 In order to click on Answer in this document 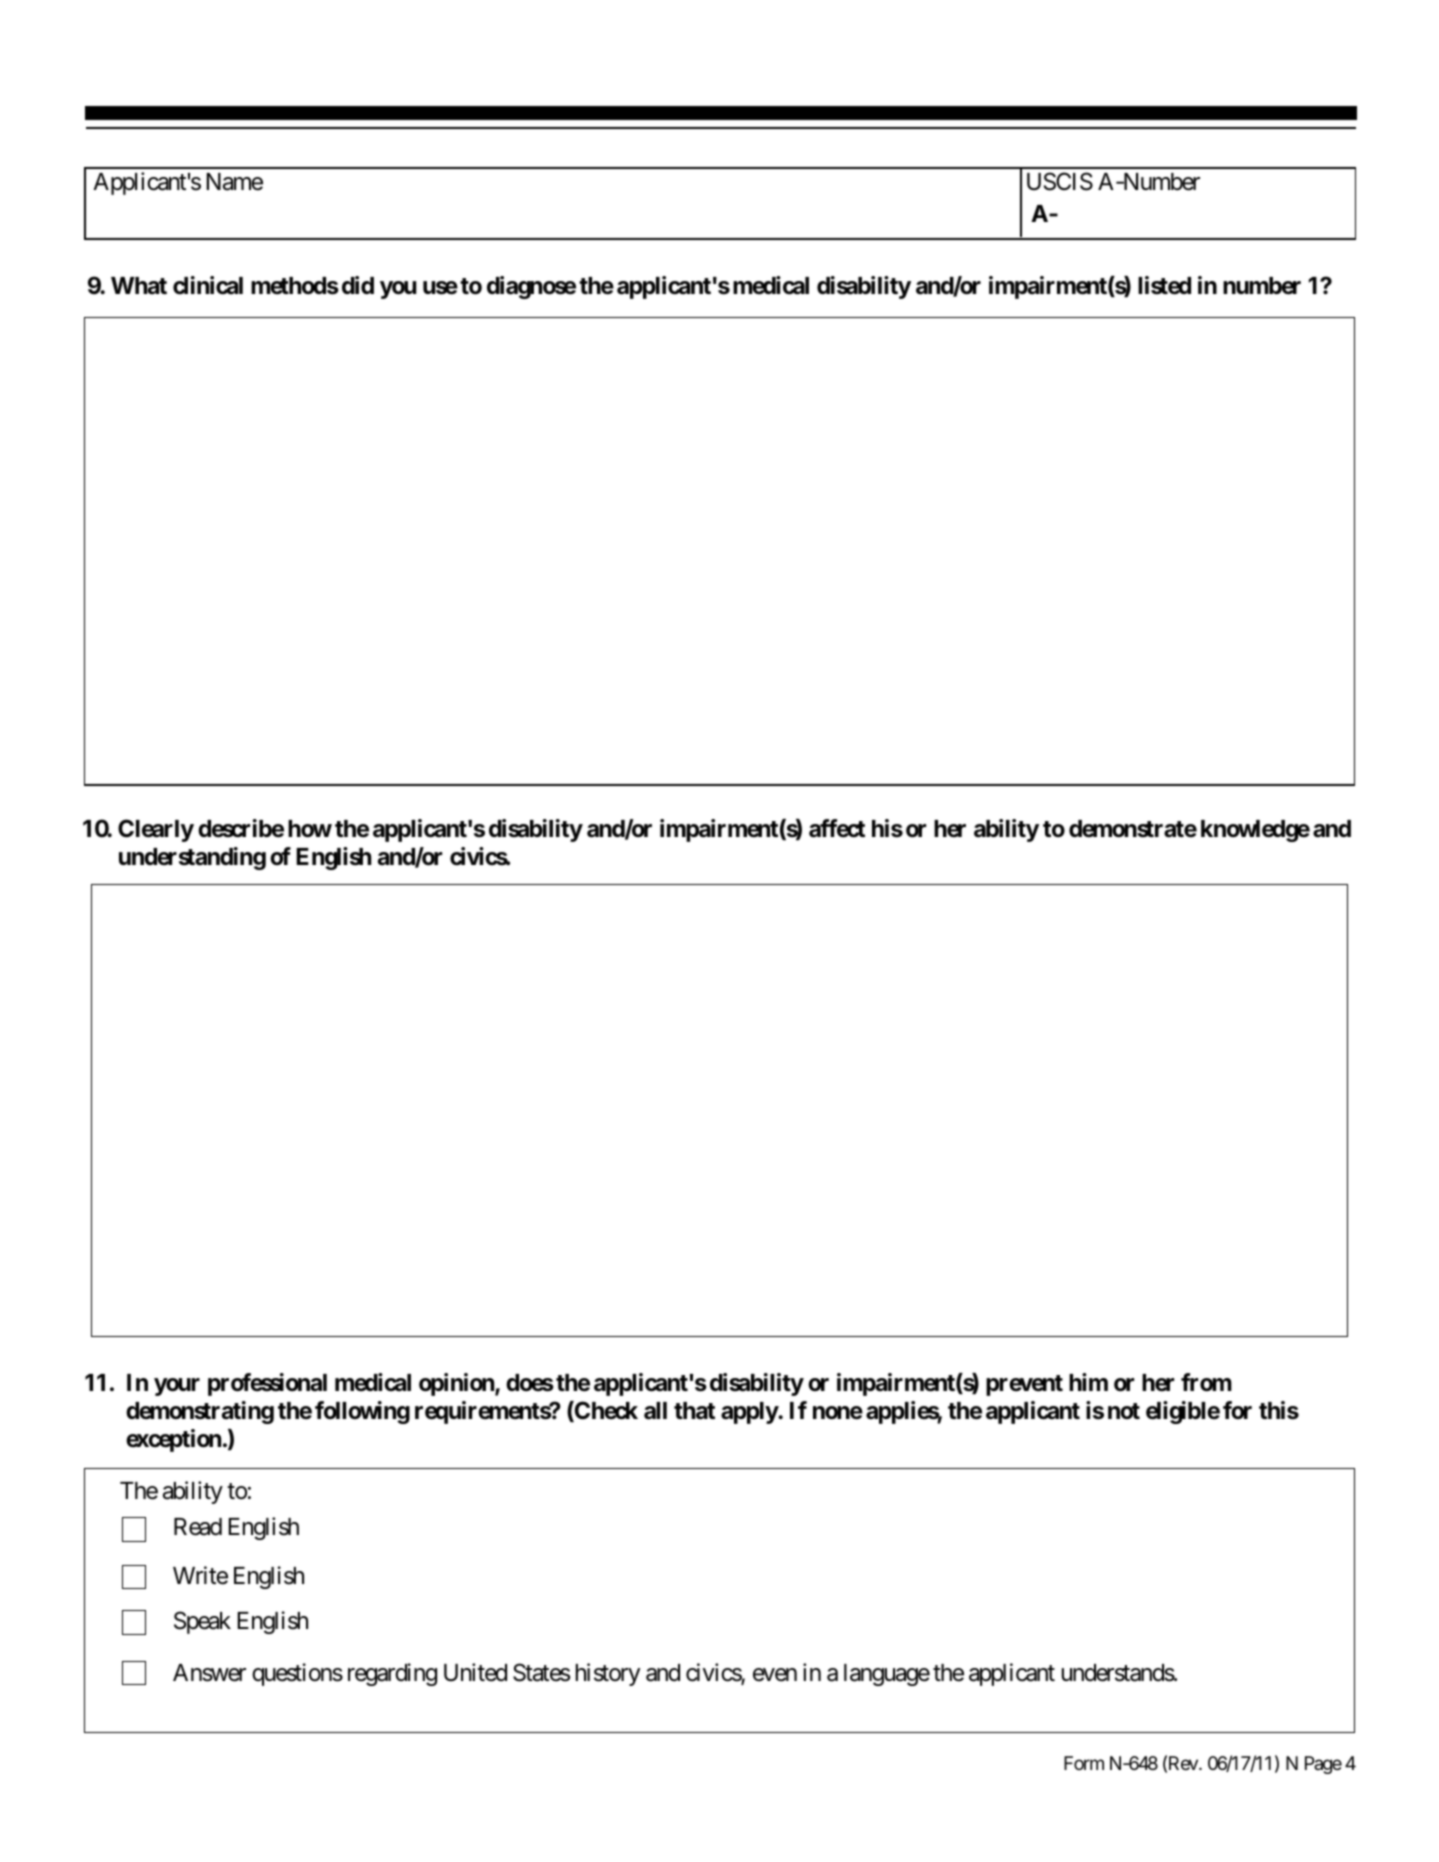, I will do `click(209, 1673)`.
